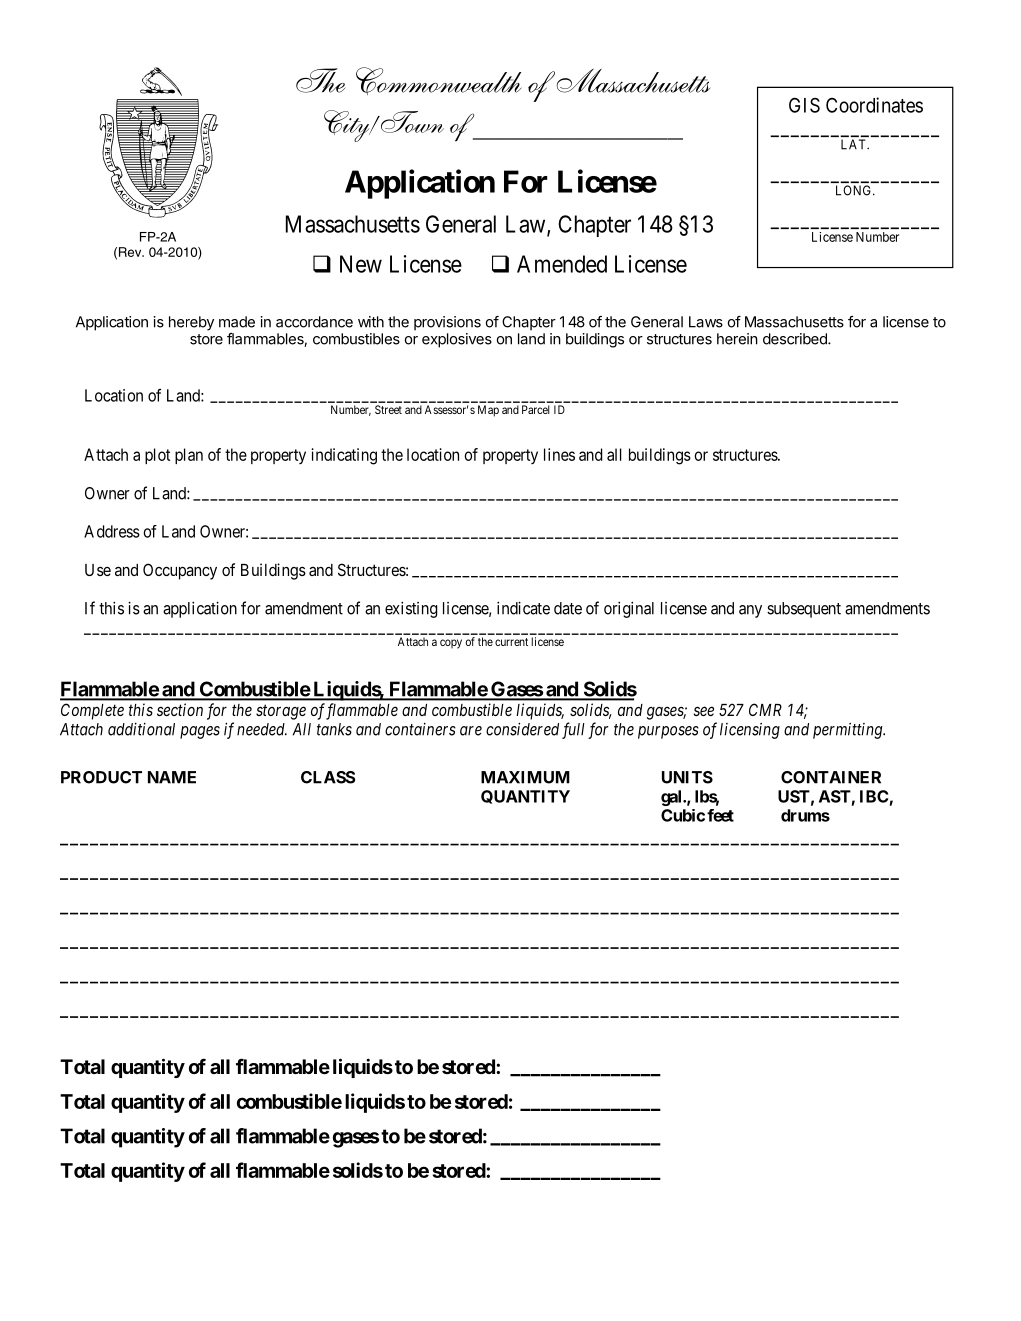 The image size is (1021, 1321). What do you see at coordinates (172, 777) in the screenshot?
I see `NAME` at bounding box center [172, 777].
